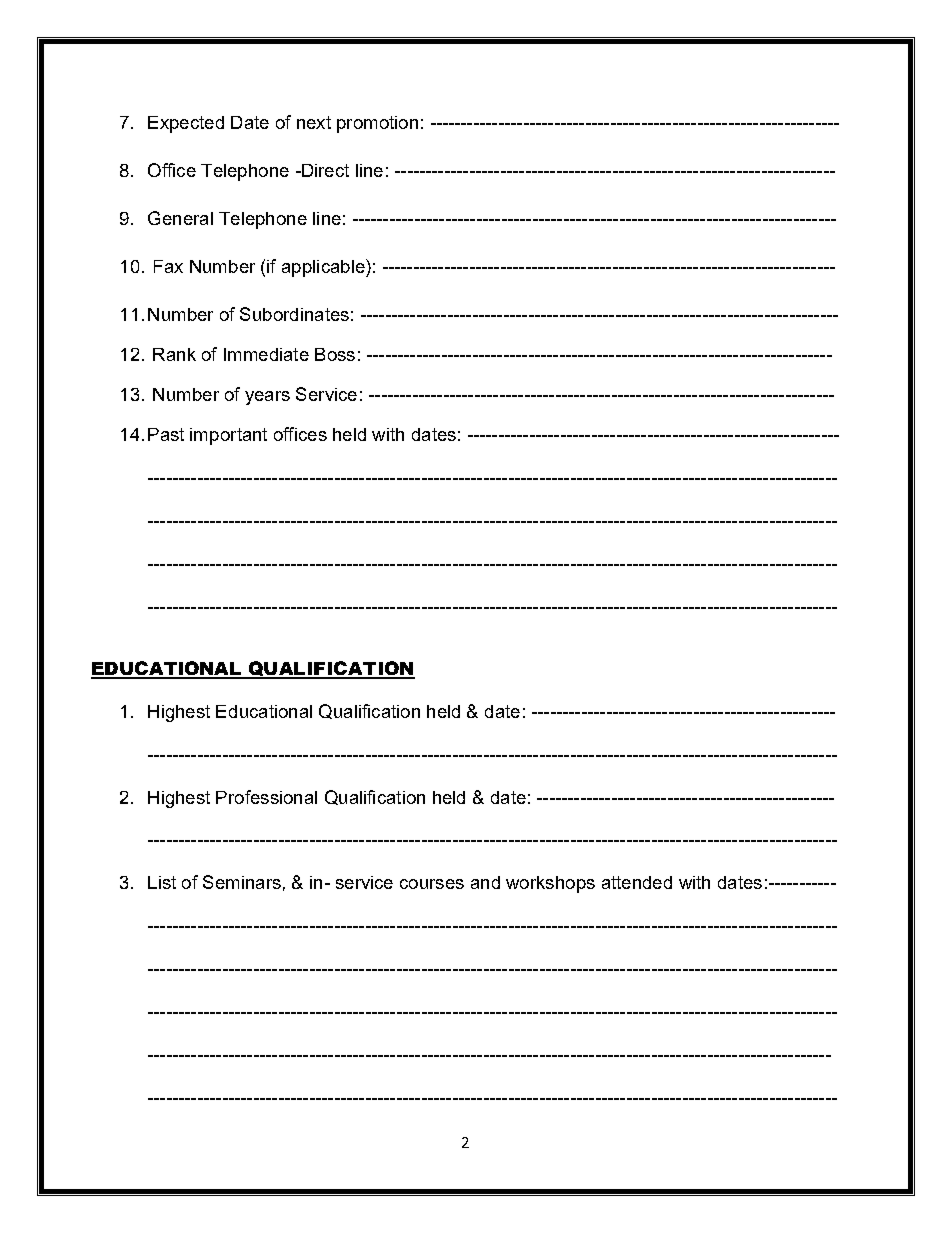  What do you see at coordinates (186, 124) in the page?
I see `Expected` at bounding box center [186, 124].
